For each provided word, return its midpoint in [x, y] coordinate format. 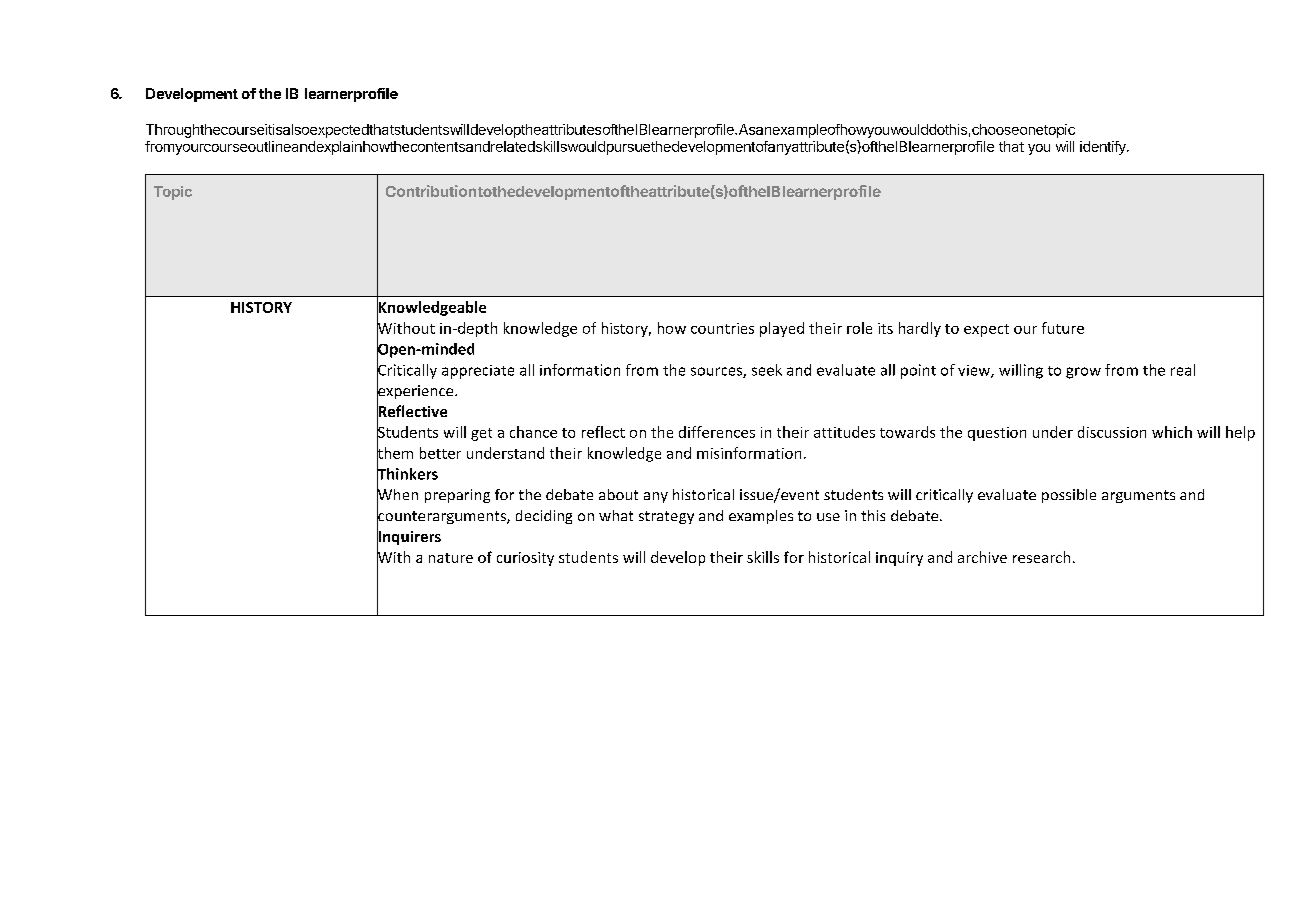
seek [767, 370]
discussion [1112, 432]
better [440, 453]
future [1063, 328]
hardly [920, 329]
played [782, 329]
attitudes [844, 432]
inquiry [899, 559]
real [1183, 370]
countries [722, 328]
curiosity [525, 559]
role [859, 328]
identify [1104, 148]
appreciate [478, 372]
